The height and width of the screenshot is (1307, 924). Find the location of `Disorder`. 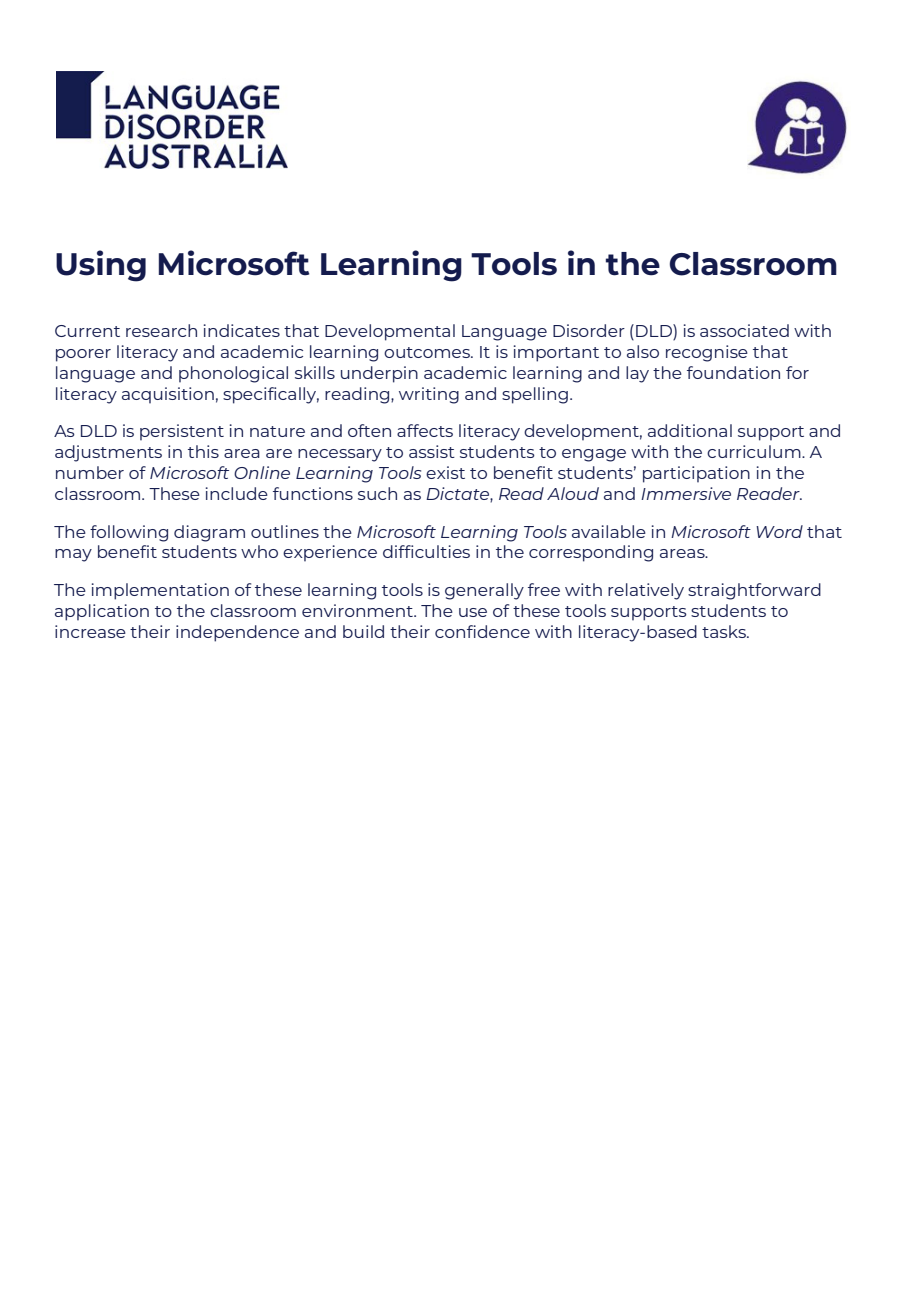

Disorder is located at coordinates (589, 330).
